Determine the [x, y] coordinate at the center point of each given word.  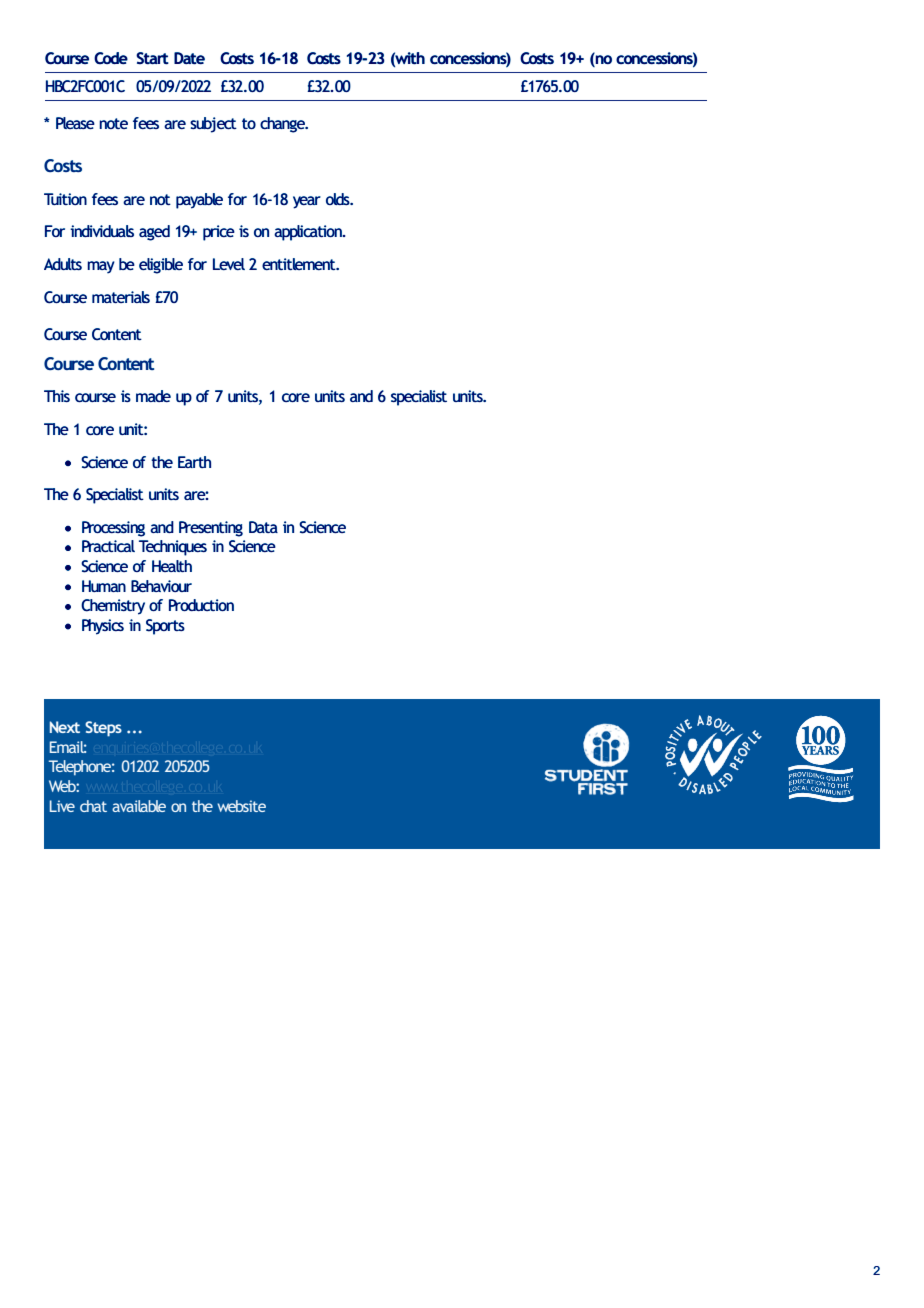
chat [93, 806]
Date [189, 58]
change [284, 125]
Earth [194, 462]
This [57, 396]
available [139, 806]
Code [111, 58]
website [241, 806]
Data [263, 527]
